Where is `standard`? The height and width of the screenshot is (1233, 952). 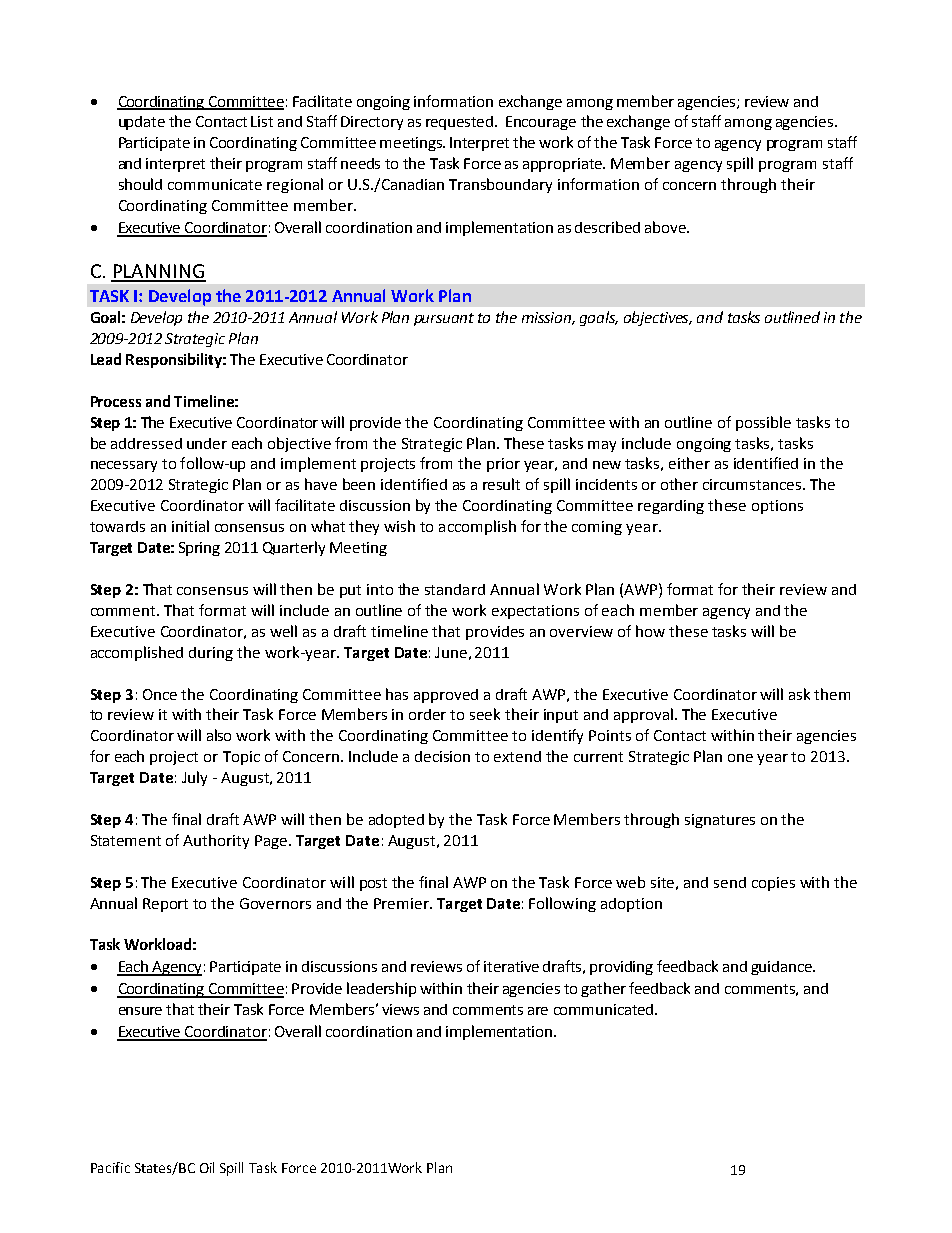
standard is located at coordinates (455, 589).
